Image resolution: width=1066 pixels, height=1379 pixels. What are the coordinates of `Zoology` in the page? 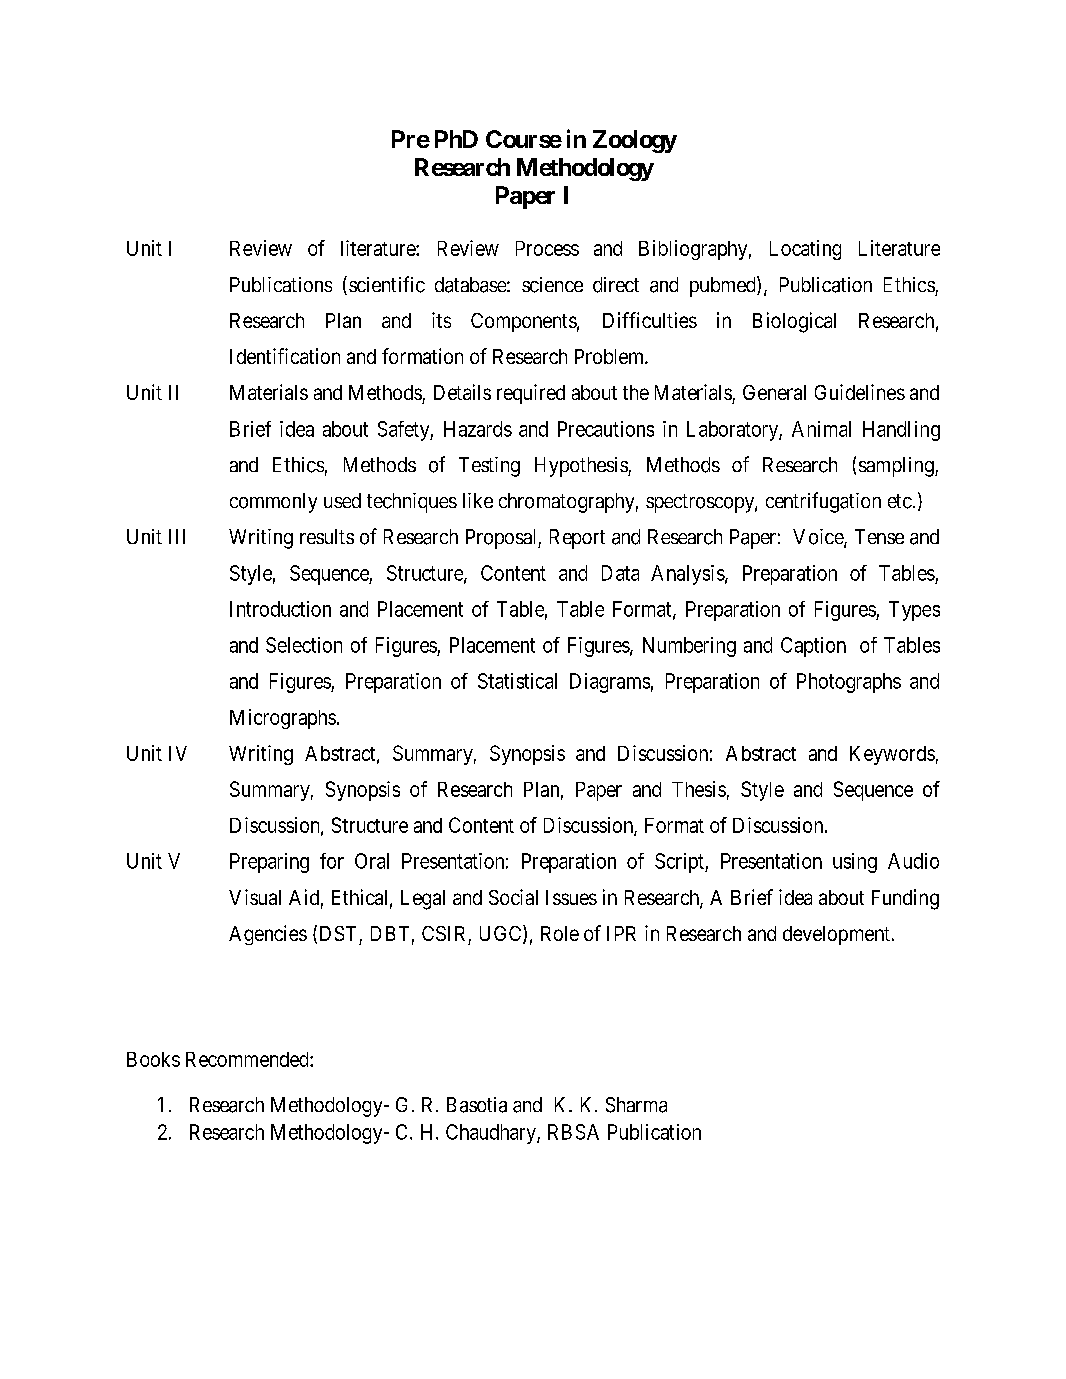 It's located at (635, 141).
